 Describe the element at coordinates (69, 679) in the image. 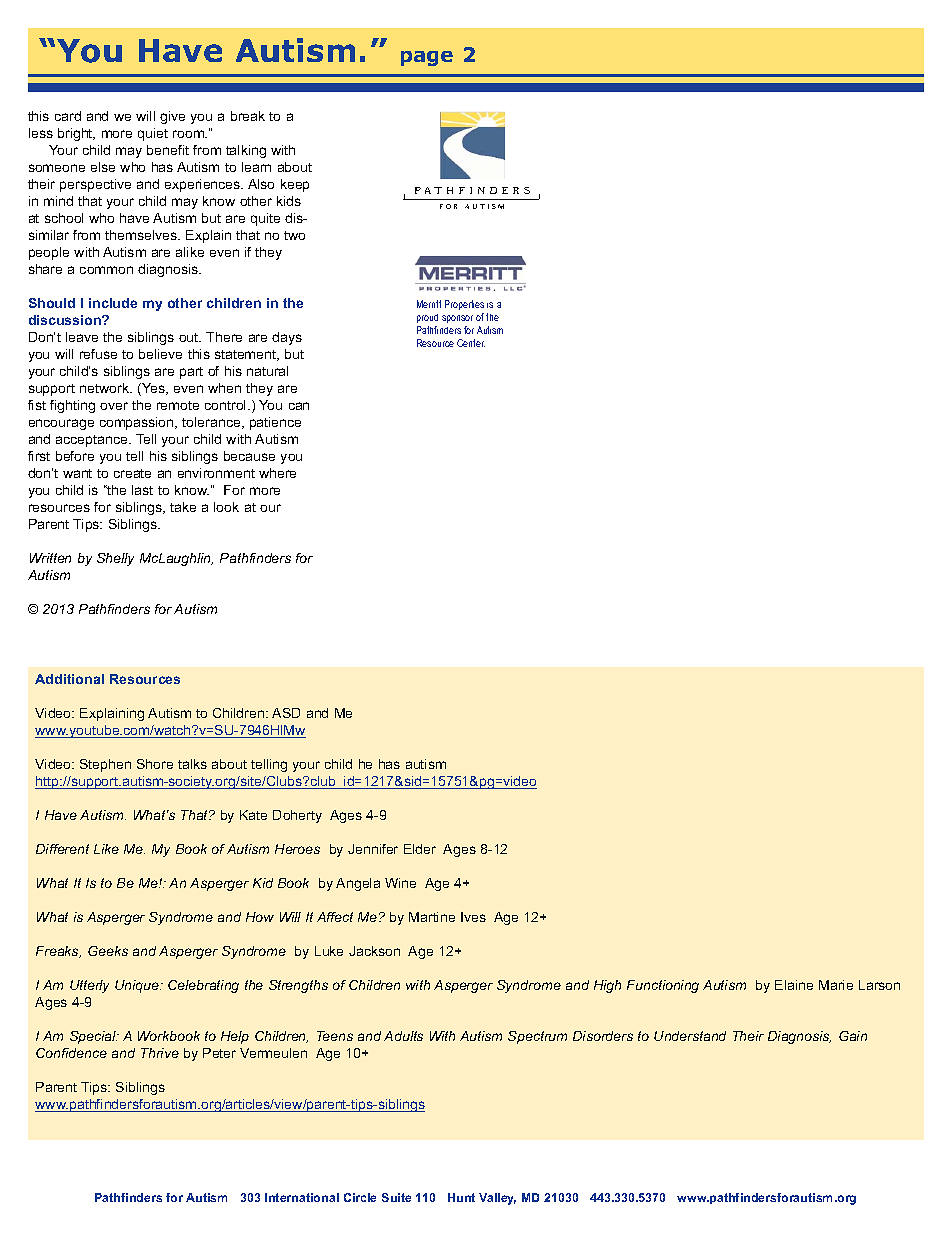

I see `Additional` at that location.
